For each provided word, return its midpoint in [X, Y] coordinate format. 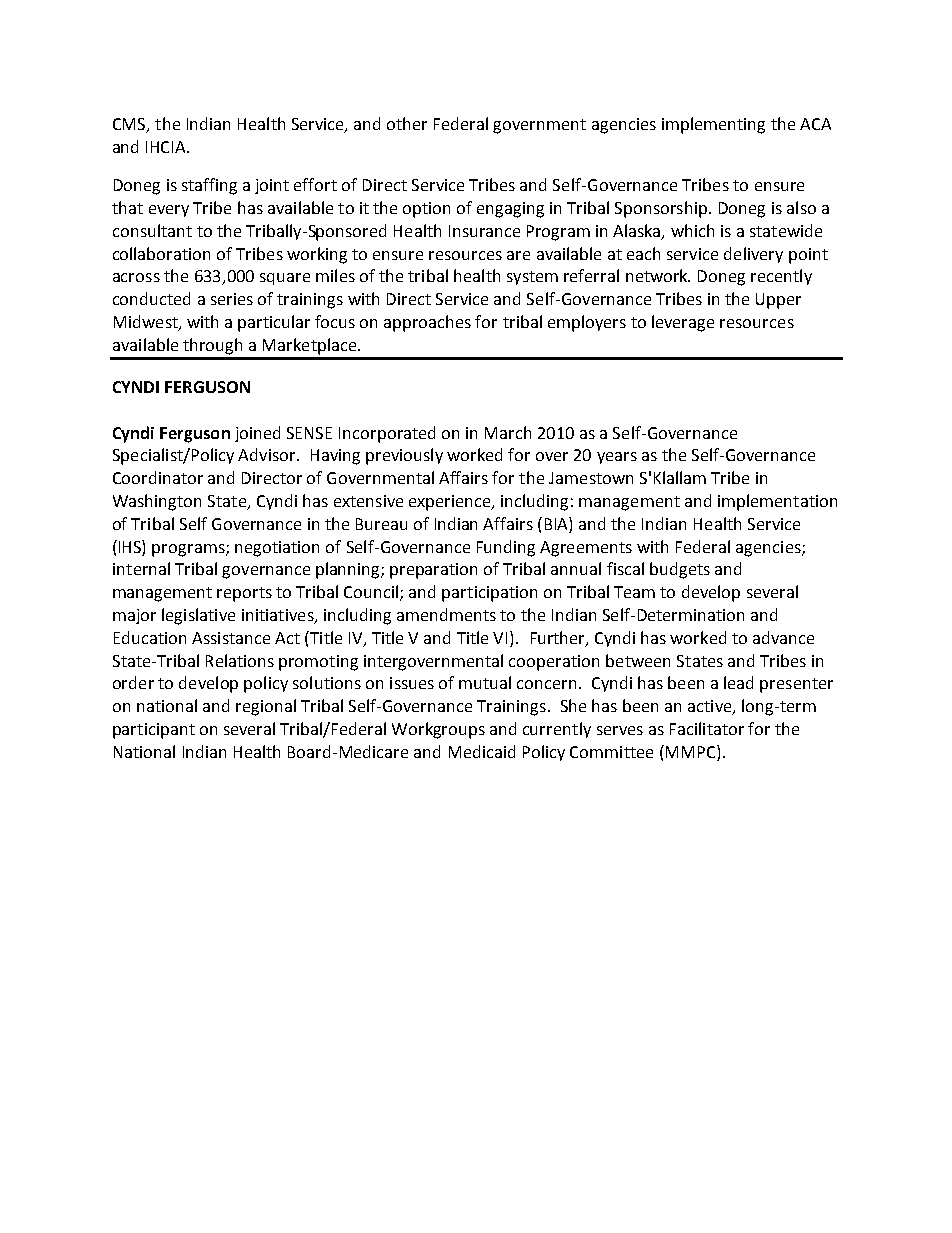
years [617, 458]
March [508, 432]
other [407, 123]
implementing [713, 125]
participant [154, 731]
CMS [130, 125]
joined [257, 434]
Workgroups [438, 730]
